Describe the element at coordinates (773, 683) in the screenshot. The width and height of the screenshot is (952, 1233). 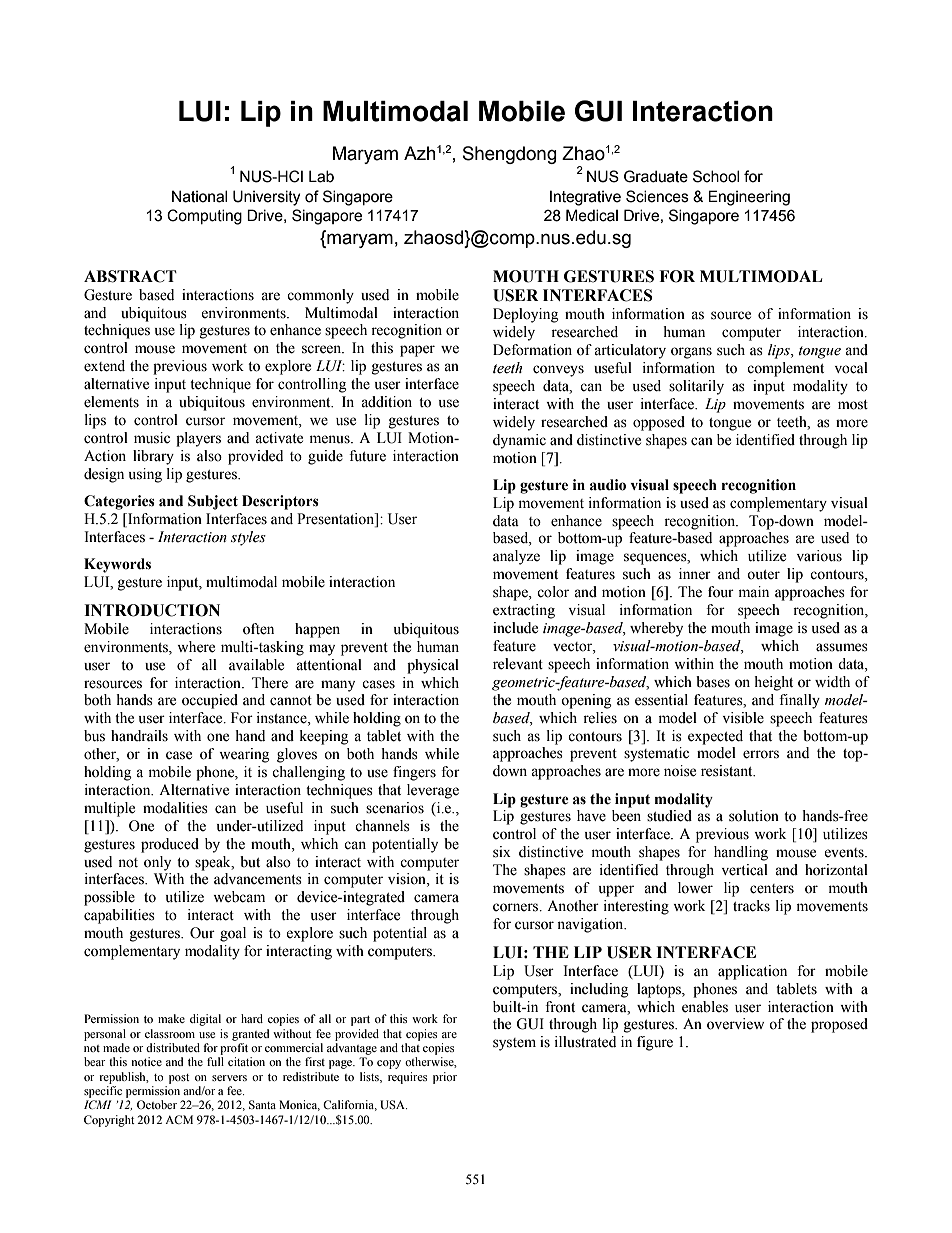
I see `height` at that location.
